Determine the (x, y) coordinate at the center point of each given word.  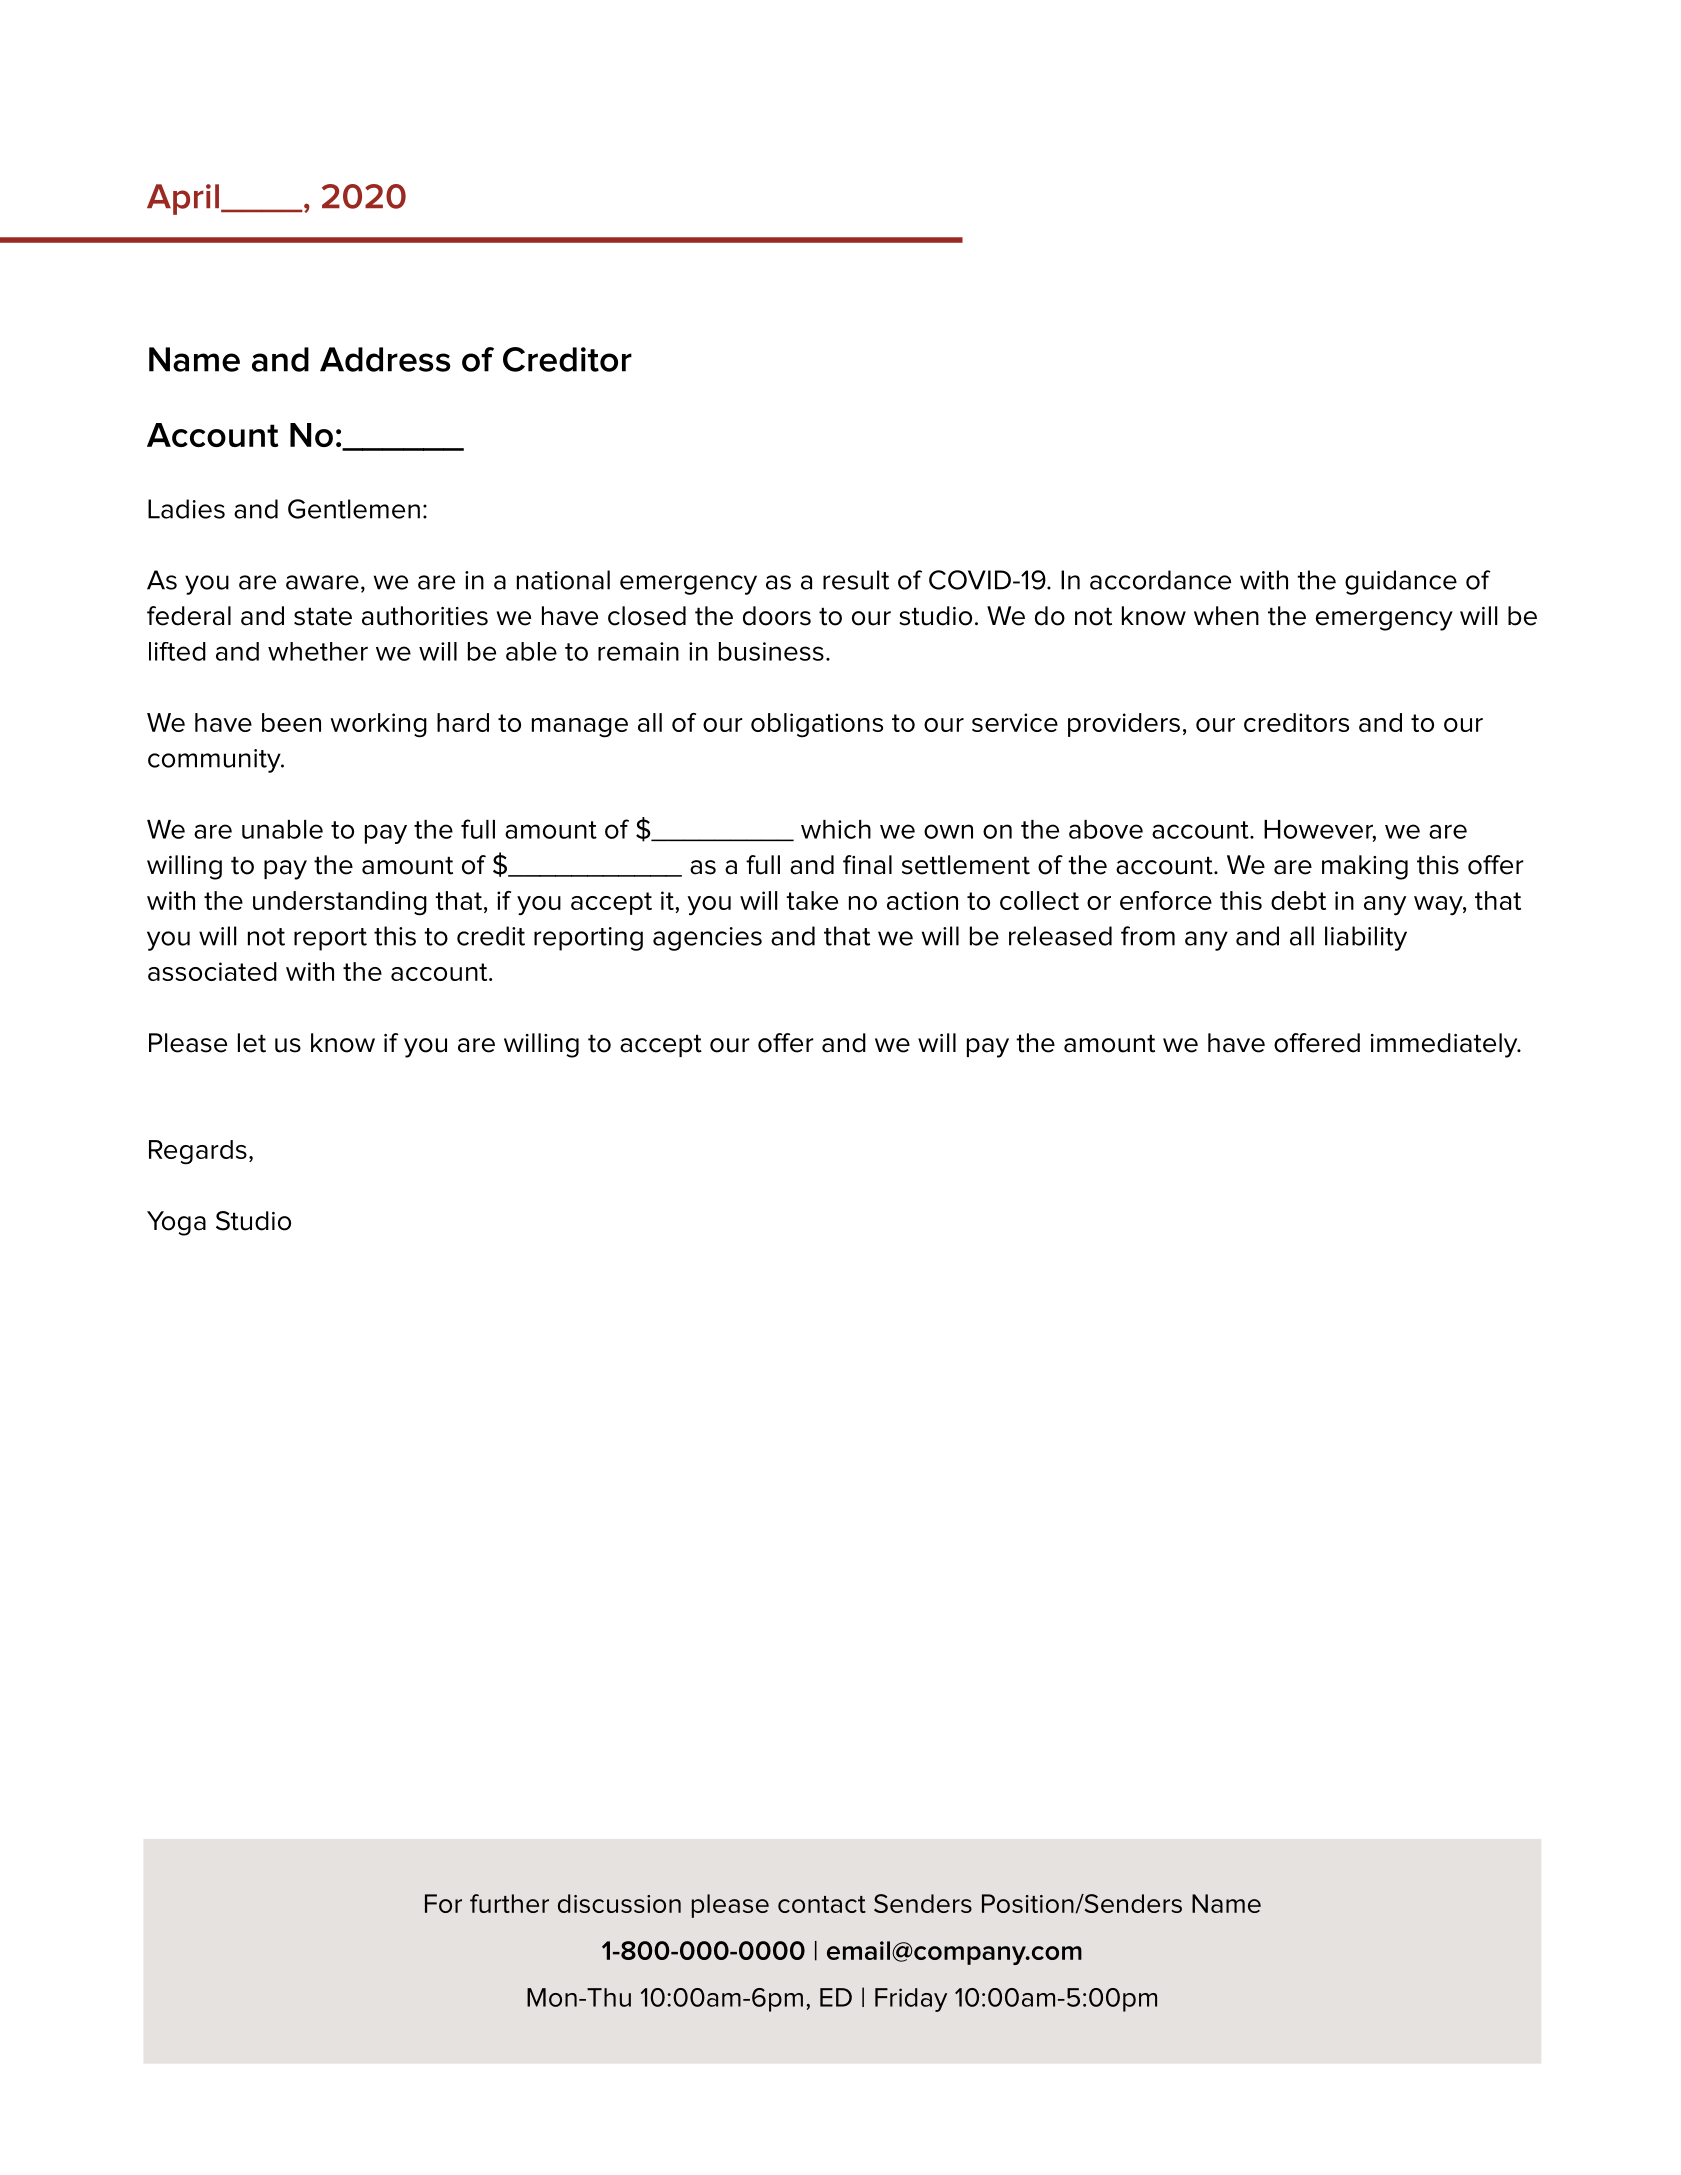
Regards (198, 1152)
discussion (619, 1903)
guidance (1401, 582)
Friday (911, 2000)
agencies (707, 939)
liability (1366, 938)
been (291, 722)
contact (822, 1904)
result (856, 580)
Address (385, 359)
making (1365, 867)
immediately (1445, 1045)
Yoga (176, 1223)
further (509, 1903)
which (836, 829)
